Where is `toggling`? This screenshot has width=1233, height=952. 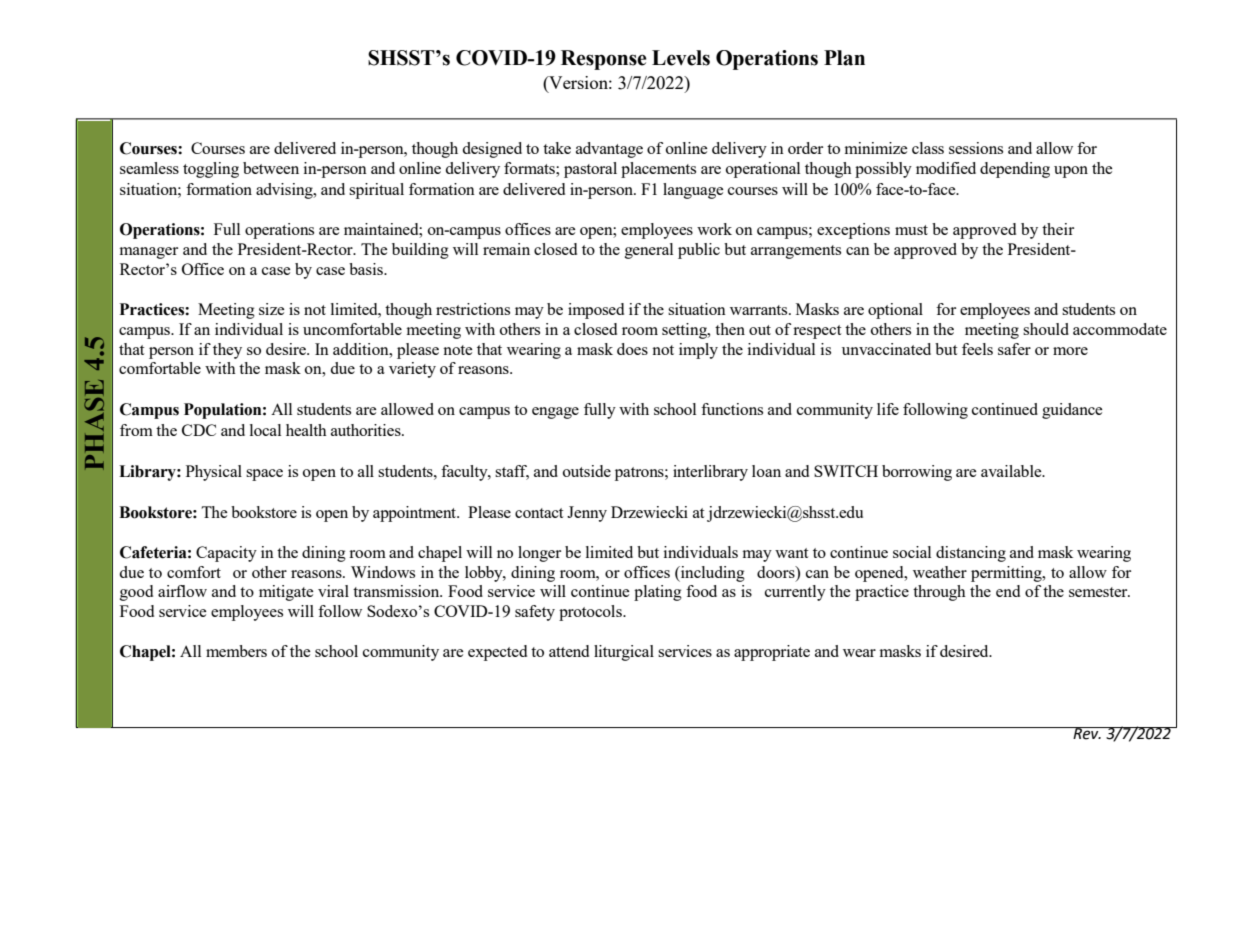
toggling is located at coordinates (211, 170).
